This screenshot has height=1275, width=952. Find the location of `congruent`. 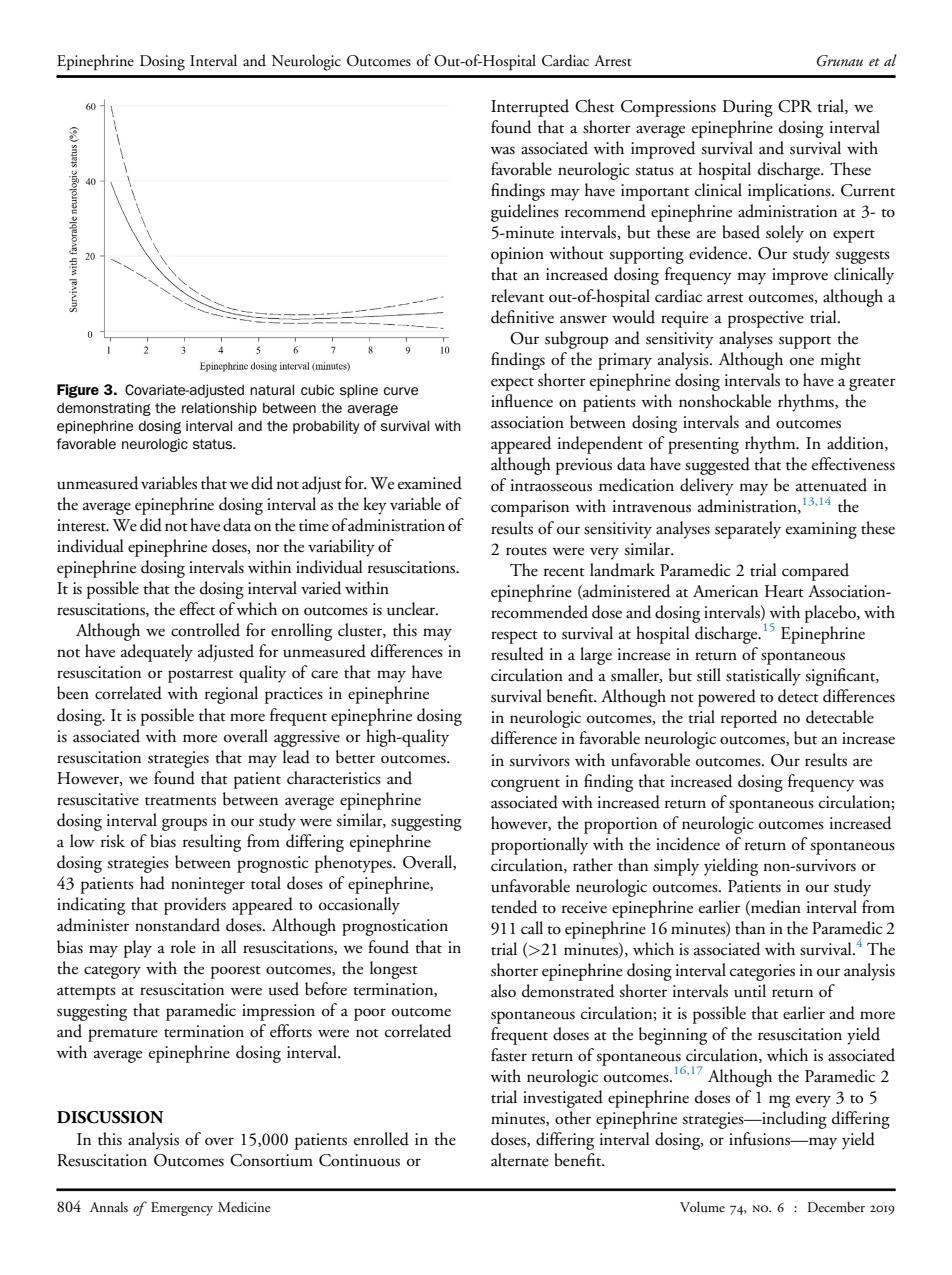

congruent is located at coordinates (525, 785).
